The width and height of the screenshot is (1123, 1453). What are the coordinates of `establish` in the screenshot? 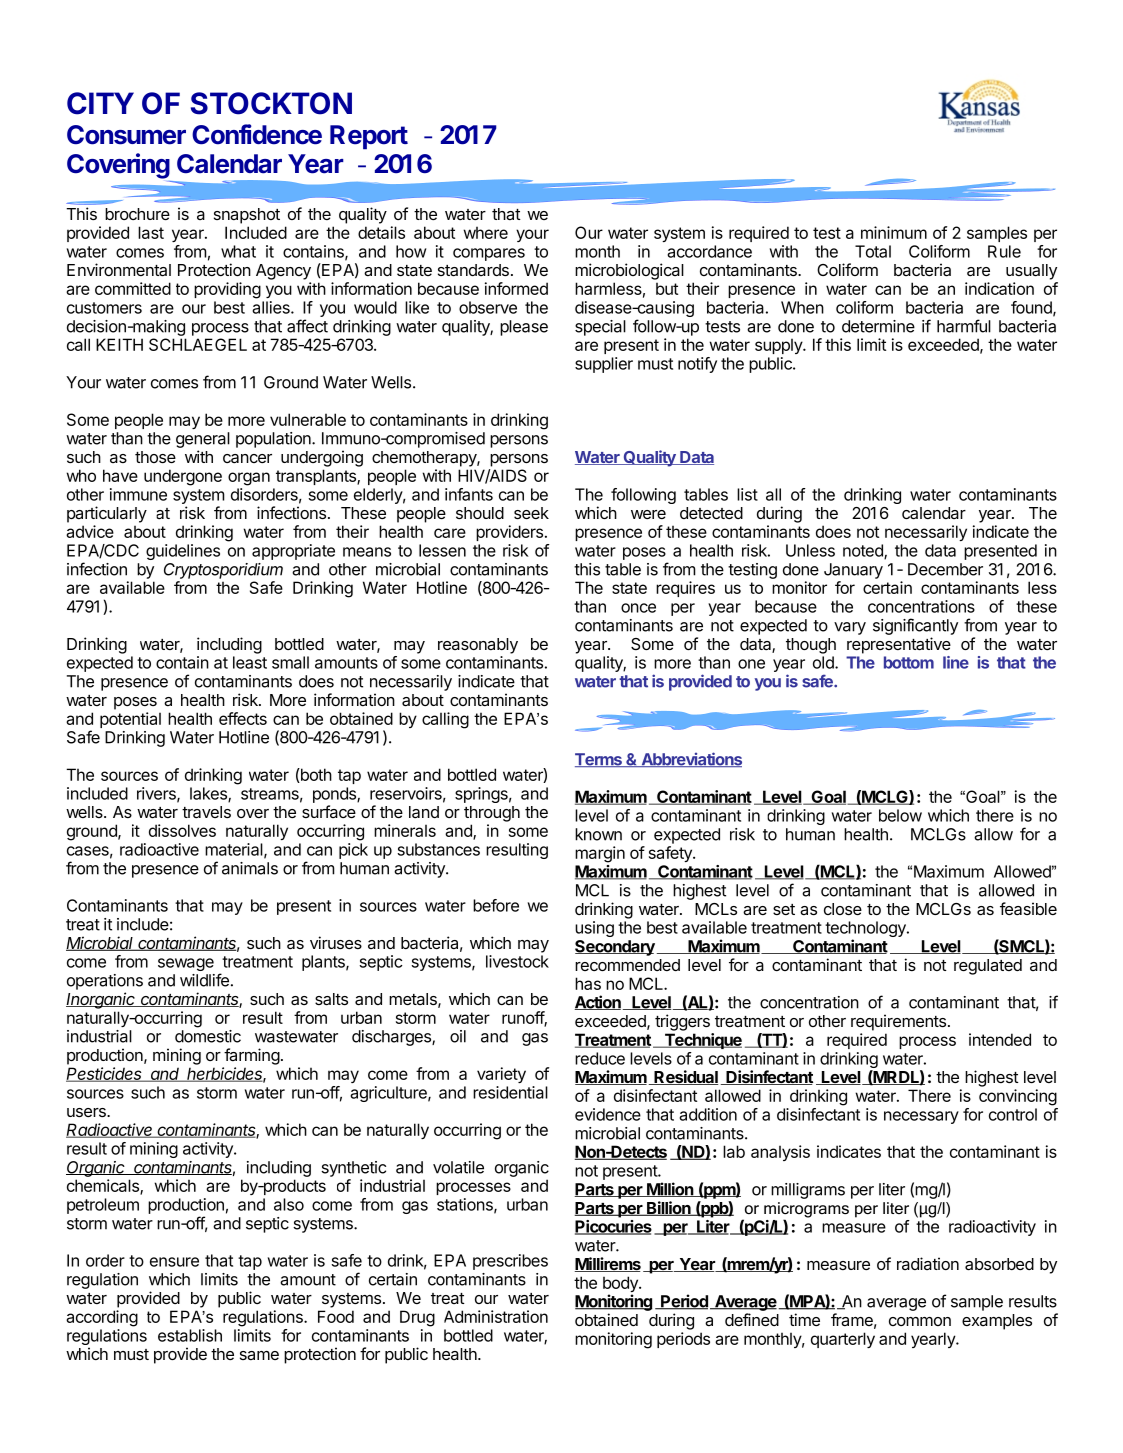 It's located at (190, 1335).
